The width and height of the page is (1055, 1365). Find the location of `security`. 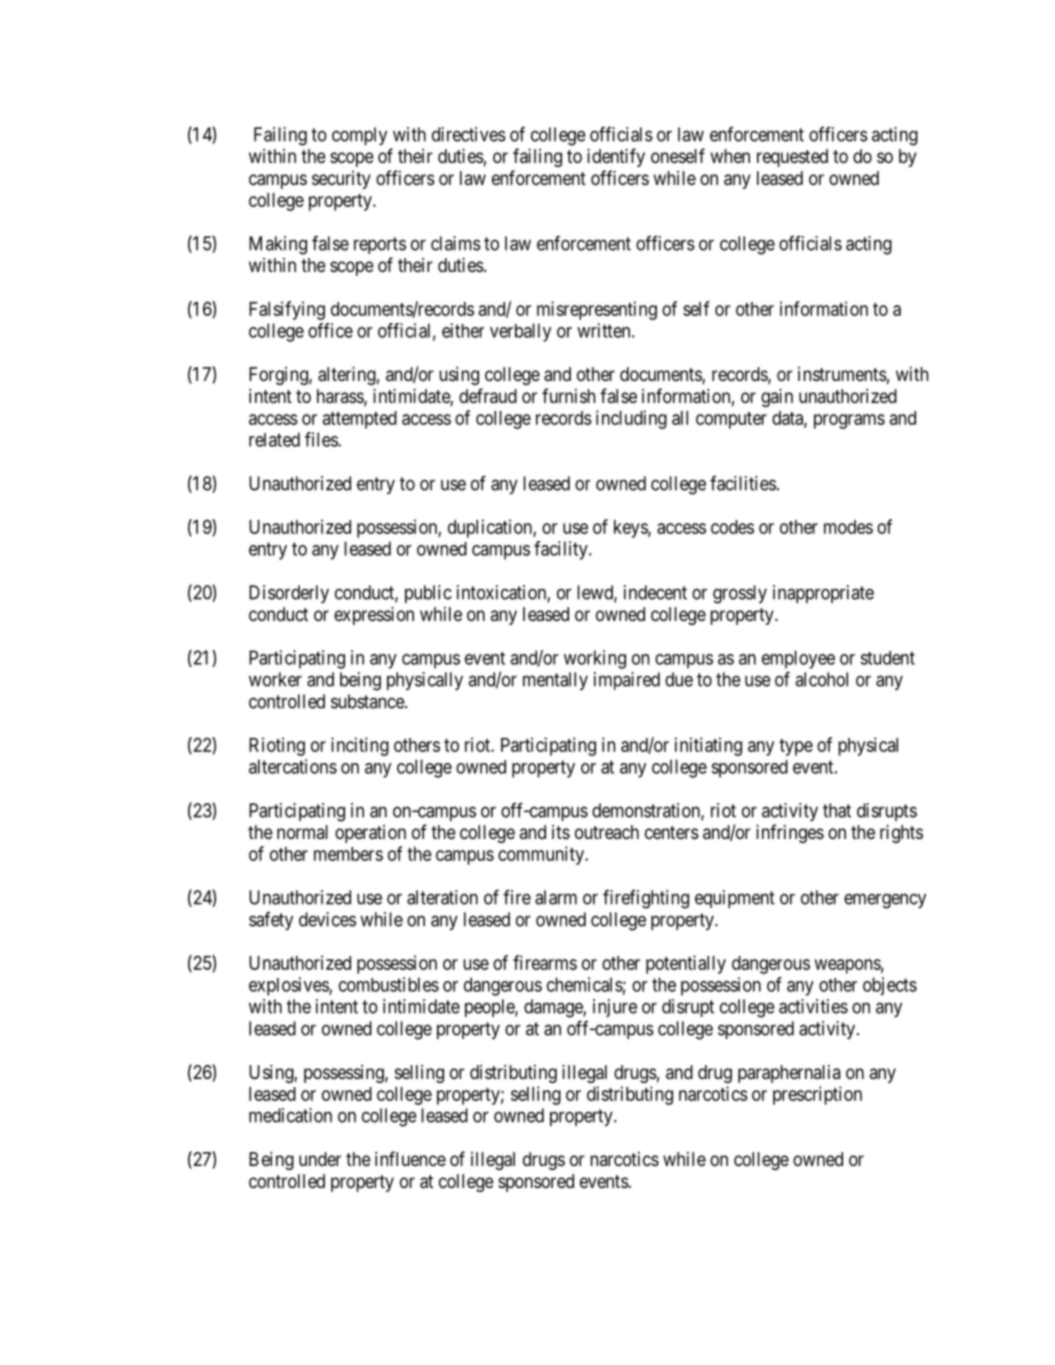

security is located at coordinates (341, 180).
